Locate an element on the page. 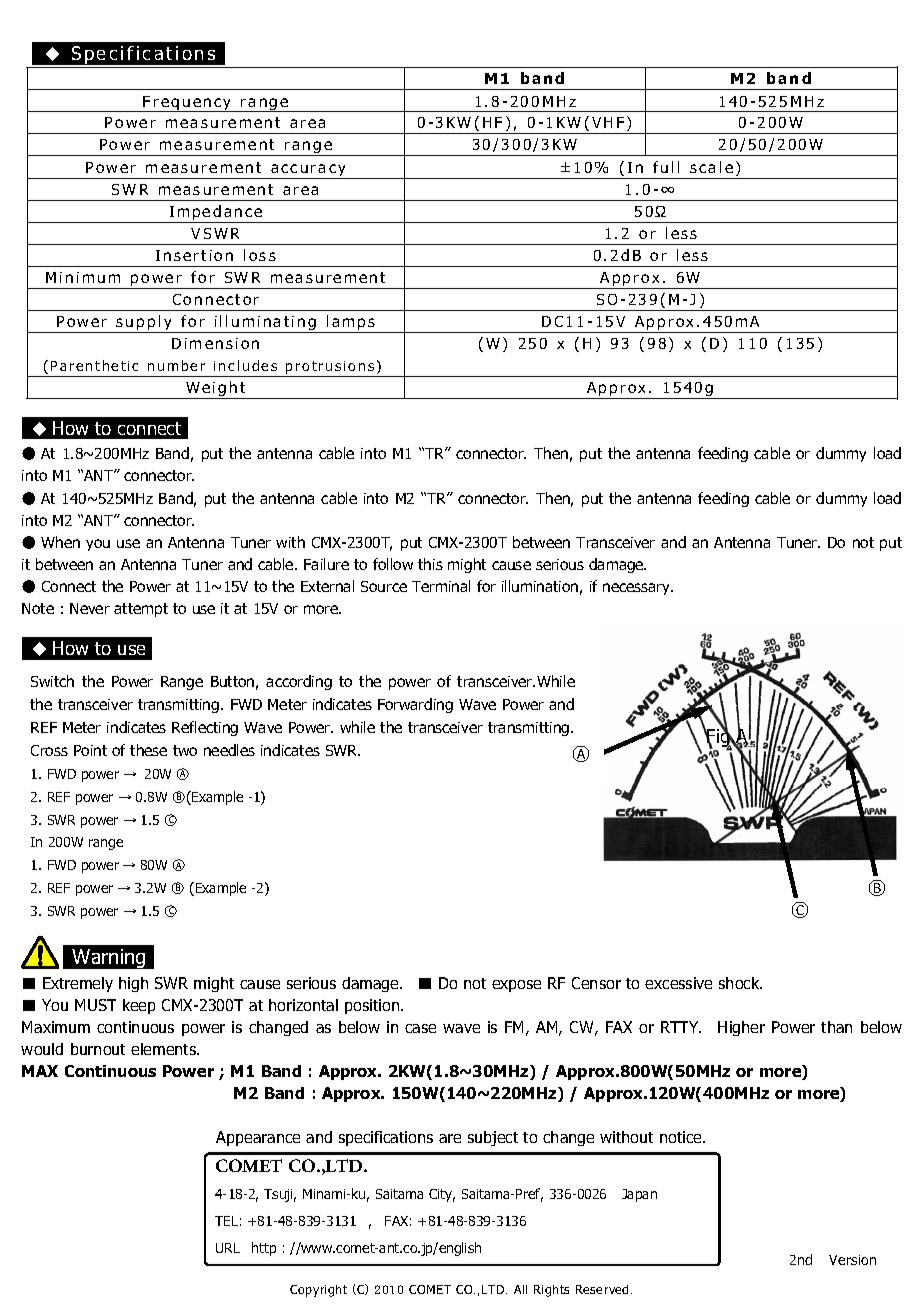 The image size is (924, 1308). full is located at coordinates (666, 167).
